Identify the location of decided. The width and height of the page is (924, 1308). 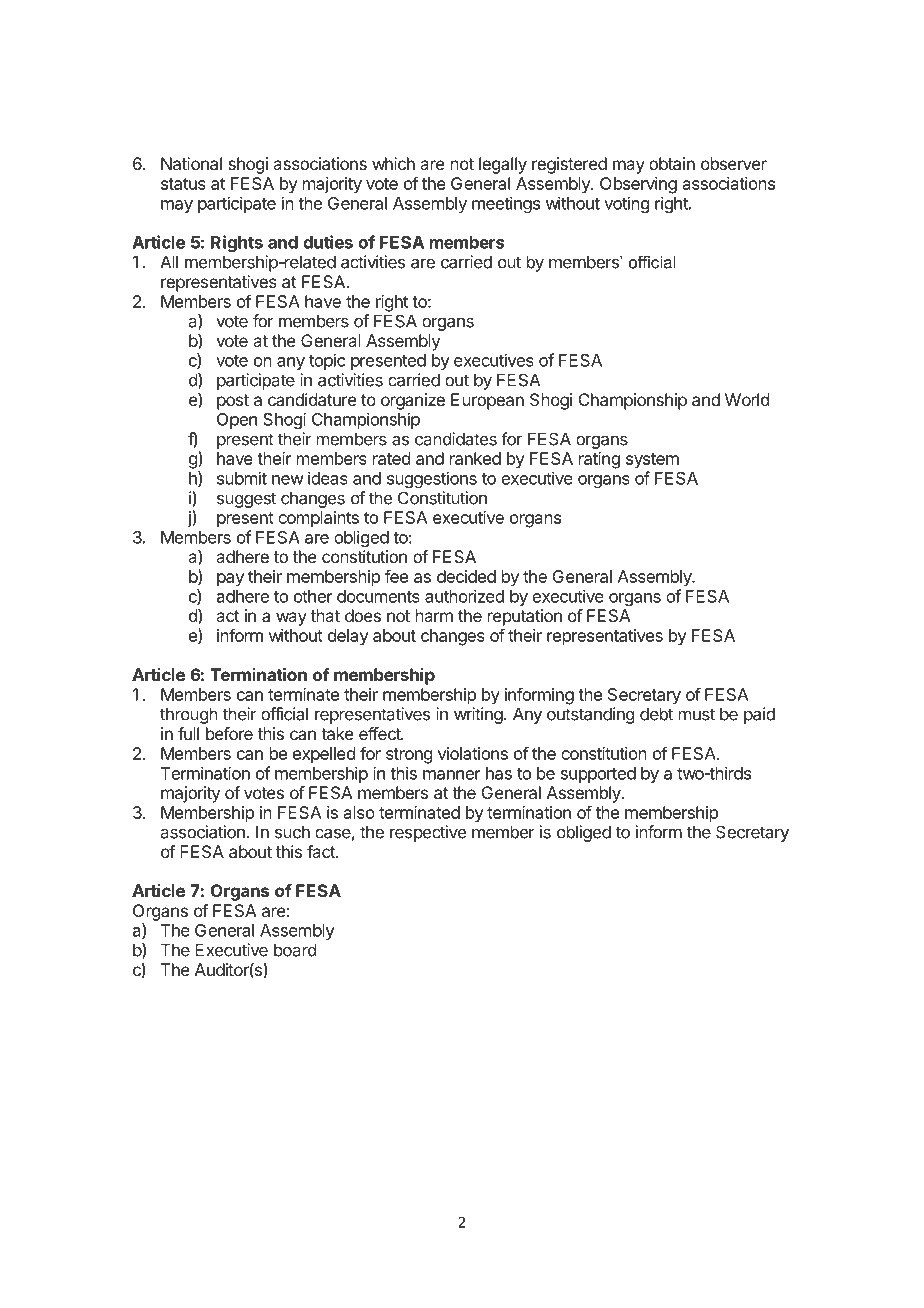
(466, 576).
